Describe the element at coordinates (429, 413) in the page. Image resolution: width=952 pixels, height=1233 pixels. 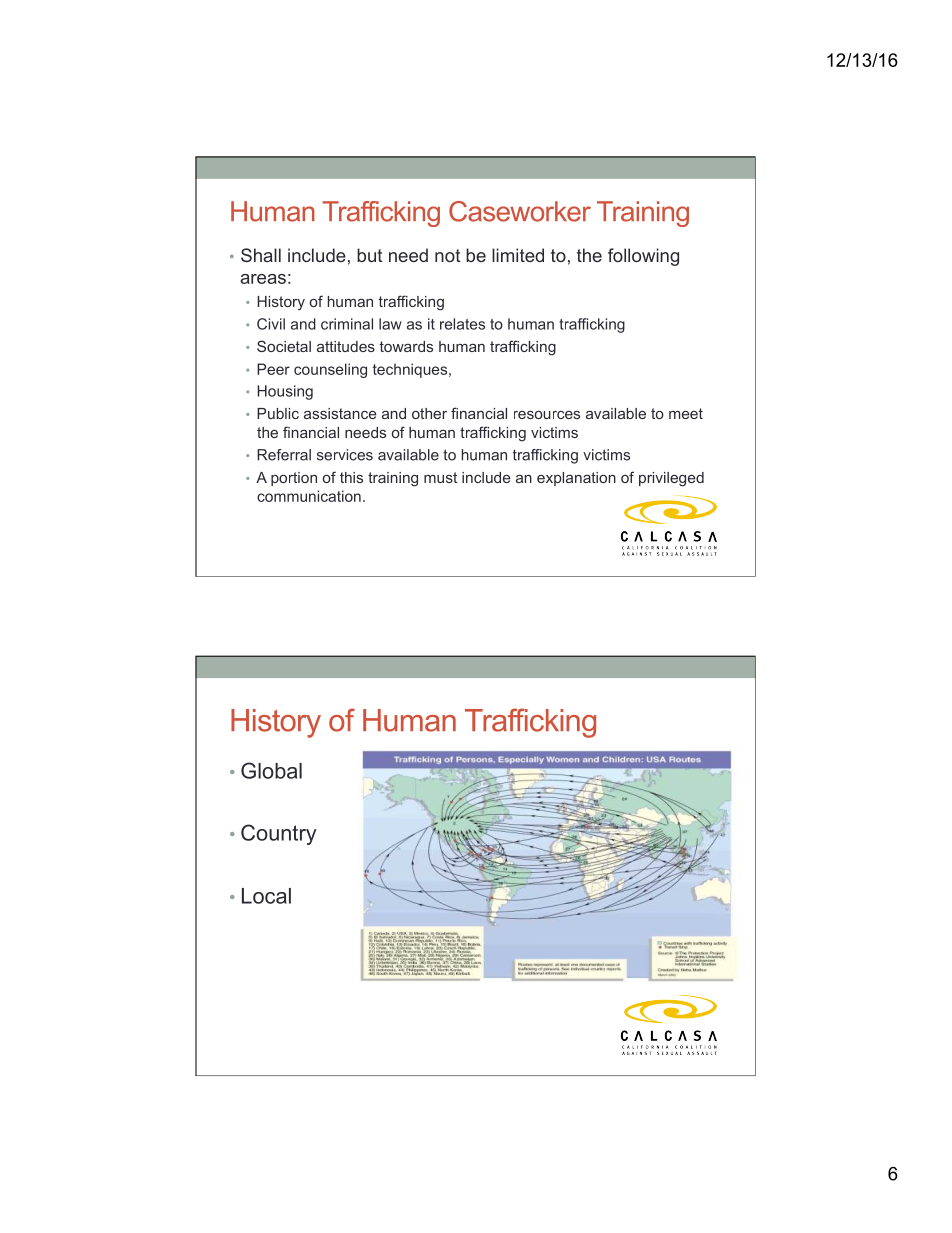
I see `other` at that location.
